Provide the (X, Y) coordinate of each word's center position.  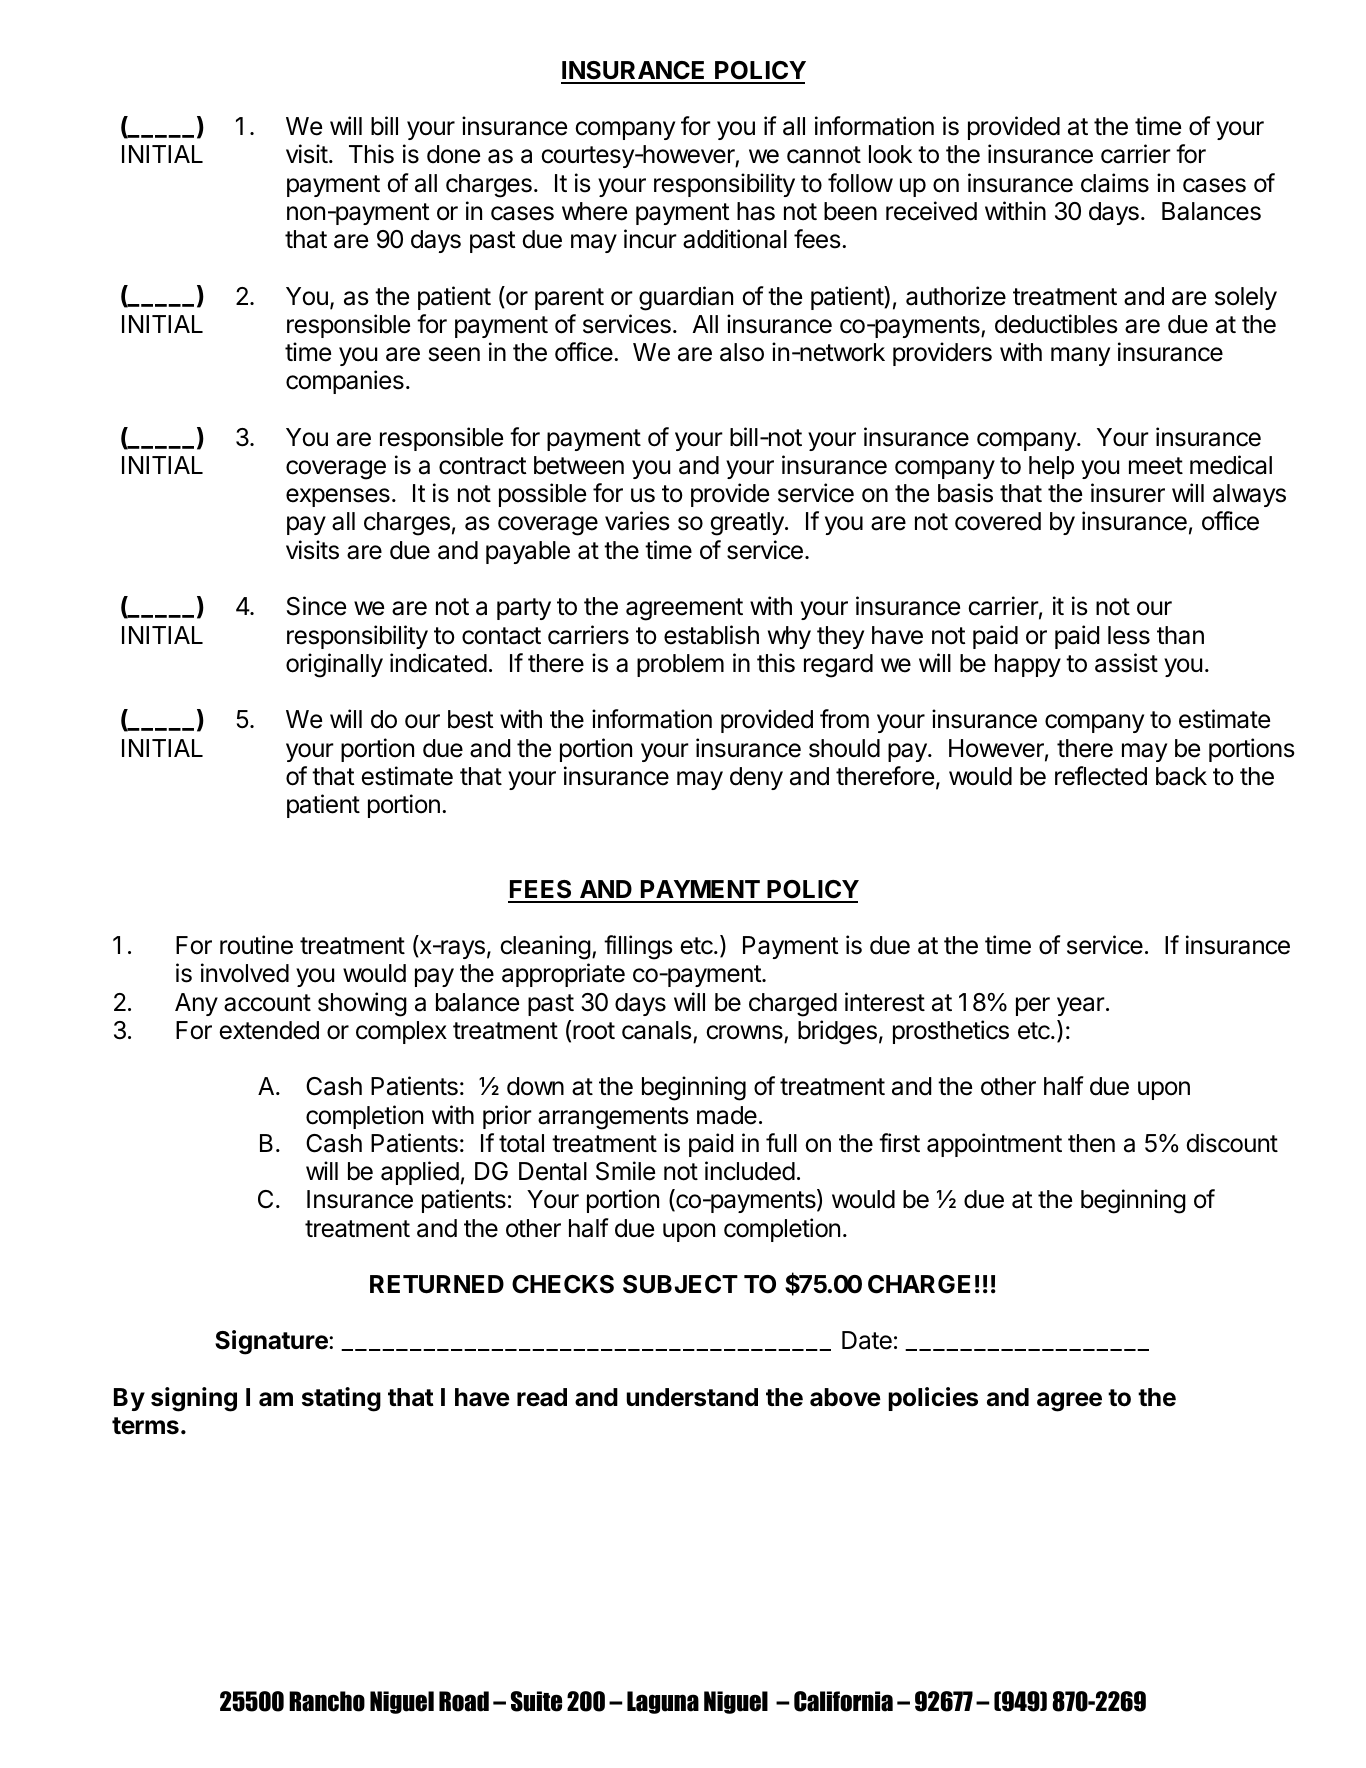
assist (1126, 663)
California (843, 1701)
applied (420, 1173)
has (756, 211)
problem (680, 665)
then (1091, 1143)
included (750, 1171)
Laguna (663, 1702)
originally (334, 665)
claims (1115, 183)
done (453, 154)
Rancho (327, 1701)
